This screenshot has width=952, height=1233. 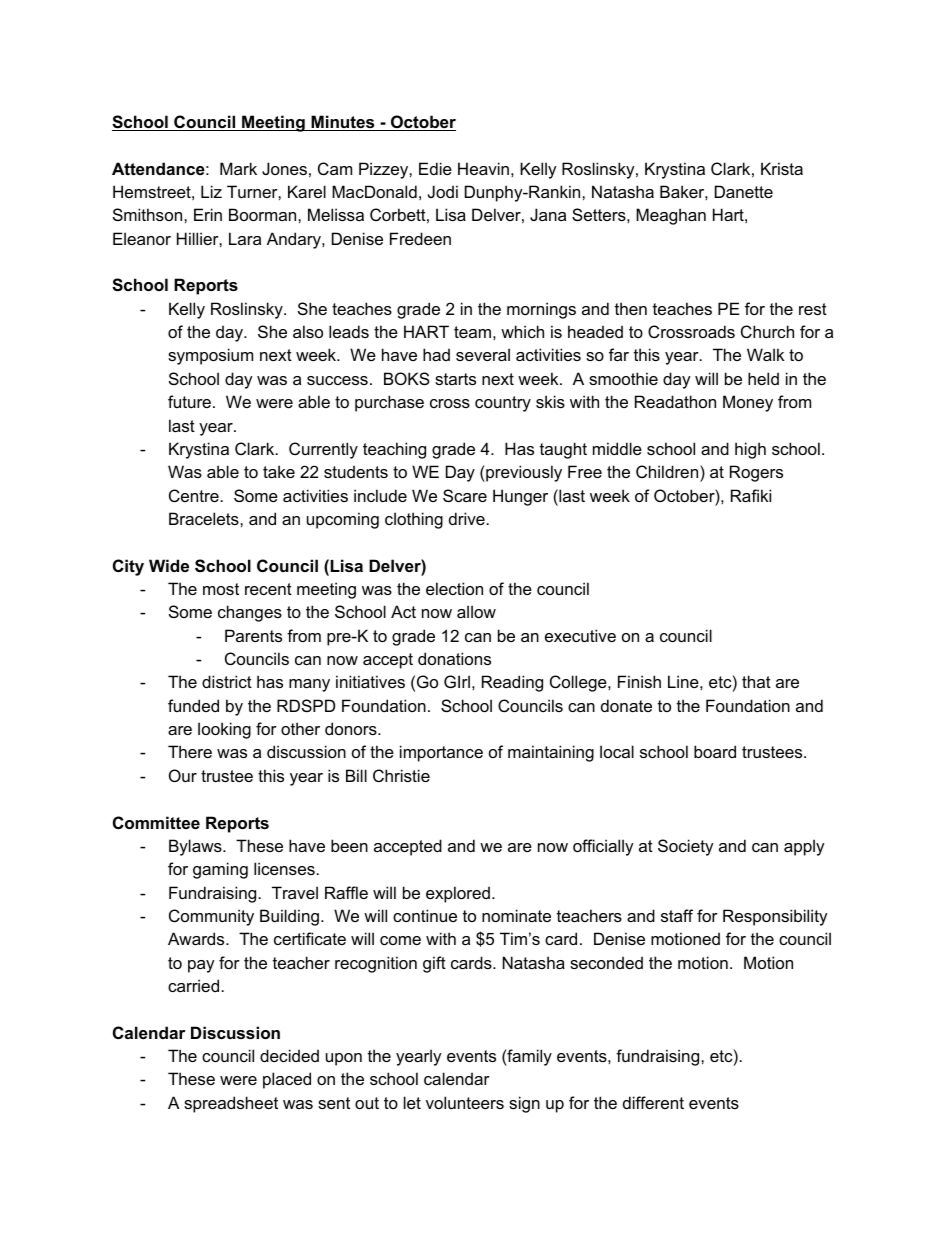 What do you see at coordinates (653, 1102) in the screenshot?
I see `different` at bounding box center [653, 1102].
